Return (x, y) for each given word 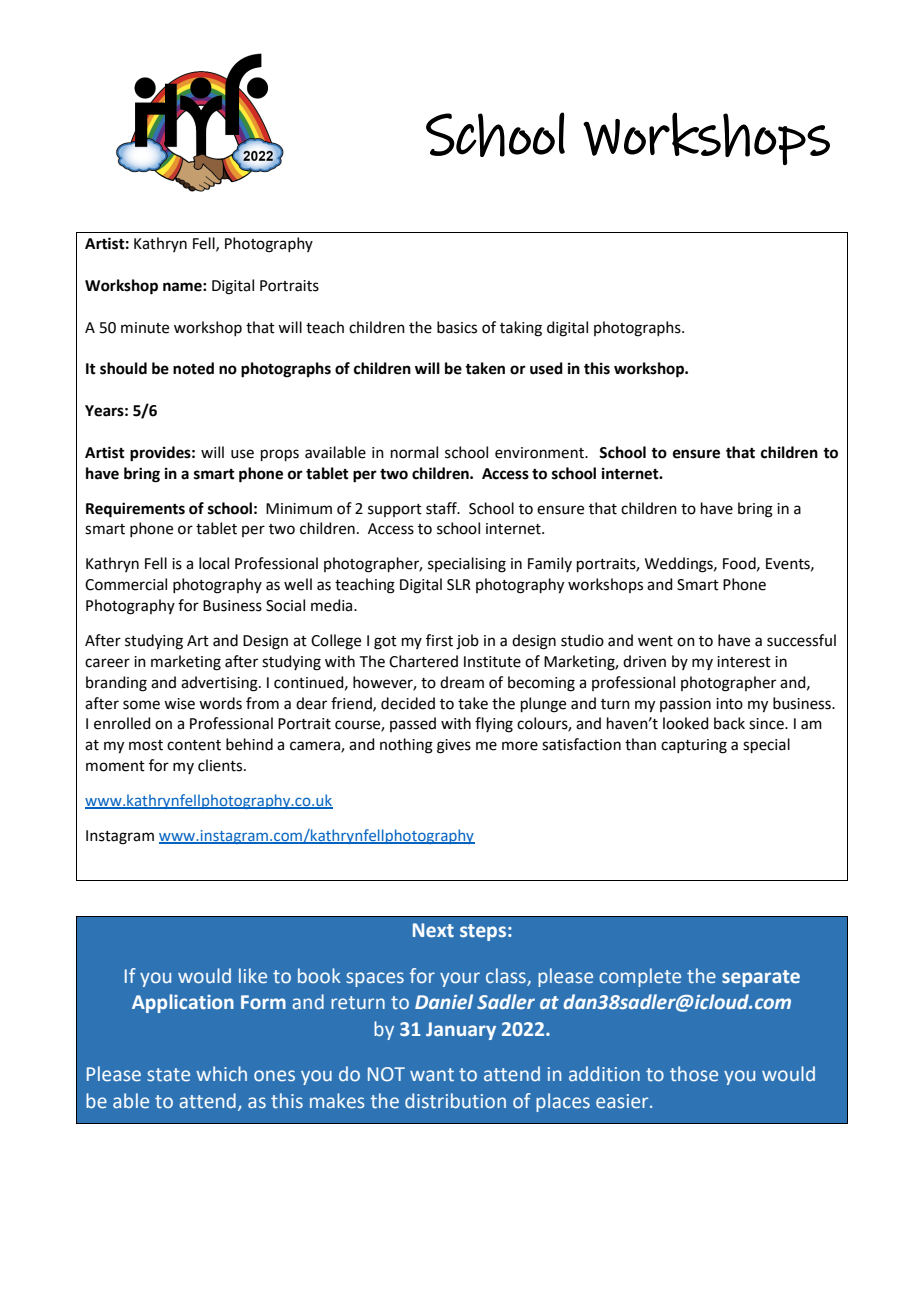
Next (433, 930)
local (214, 563)
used (546, 368)
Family (550, 564)
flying (494, 725)
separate (761, 978)
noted (193, 368)
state (168, 1075)
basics (457, 327)
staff (442, 508)
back (729, 723)
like (253, 975)
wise (179, 704)
